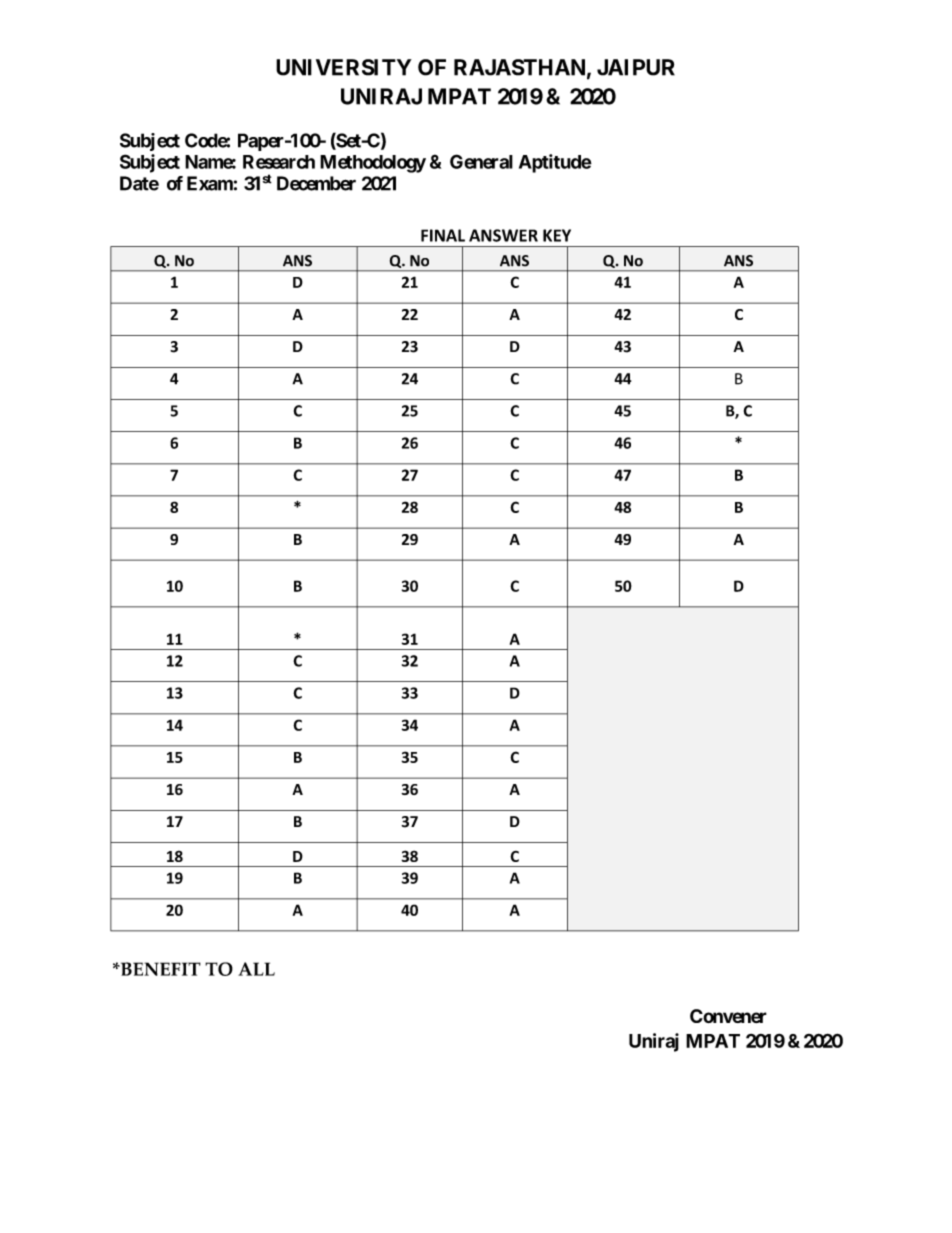 This document has height=1233, width=952. I want to click on Methodology, so click(373, 164).
